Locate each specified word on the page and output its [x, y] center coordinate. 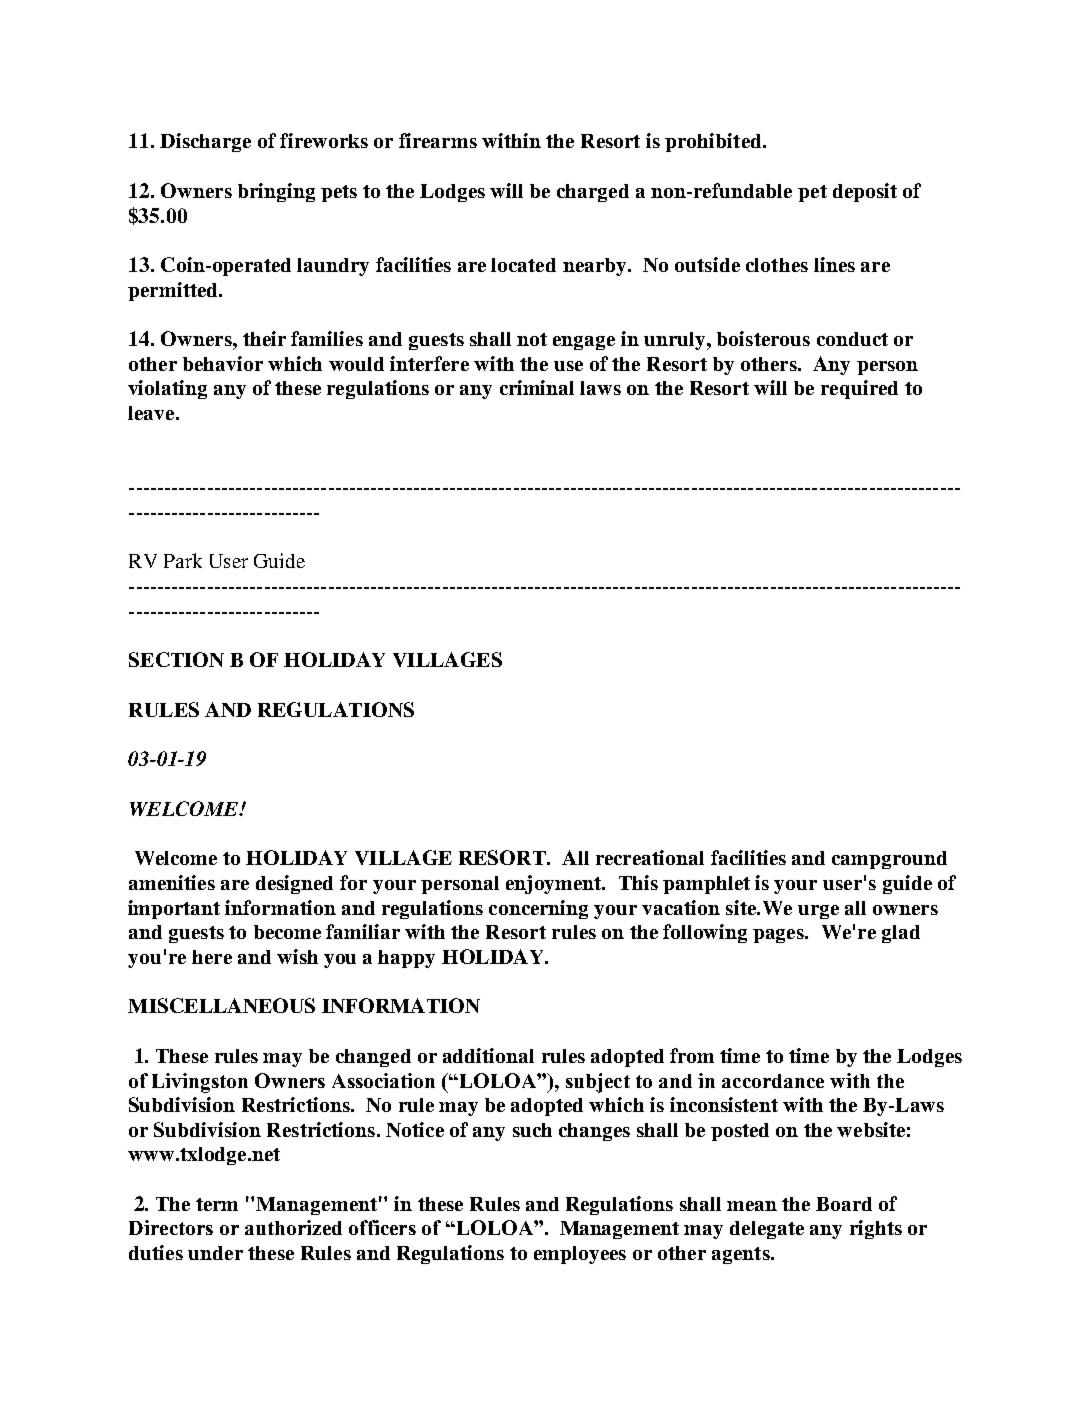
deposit [865, 192]
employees [580, 1255]
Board [844, 1204]
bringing [276, 192]
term [217, 1204]
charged [593, 193]
